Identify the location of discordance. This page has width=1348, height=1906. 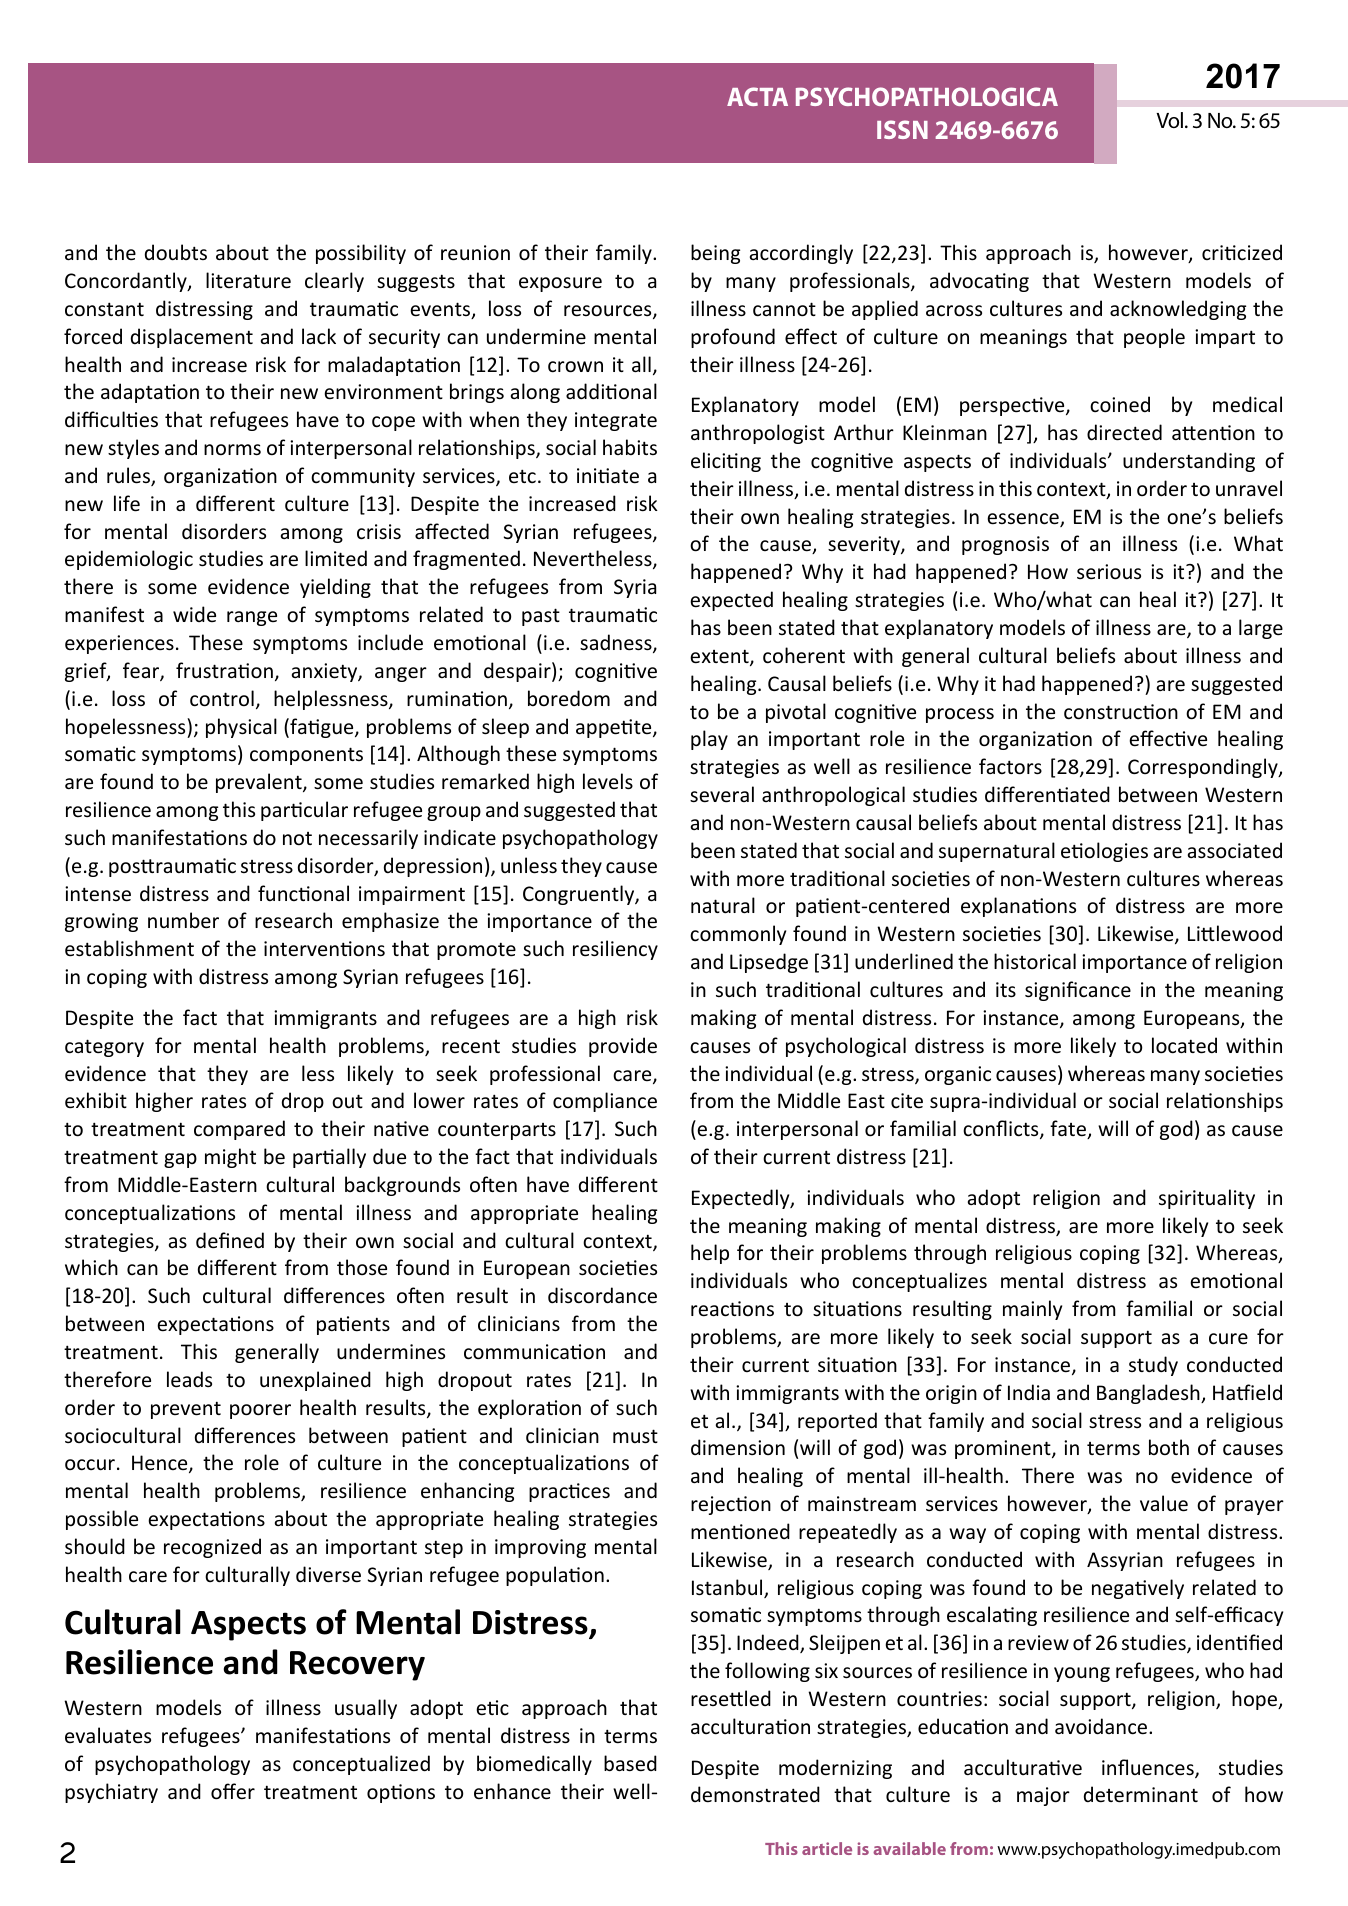
(602, 1295).
